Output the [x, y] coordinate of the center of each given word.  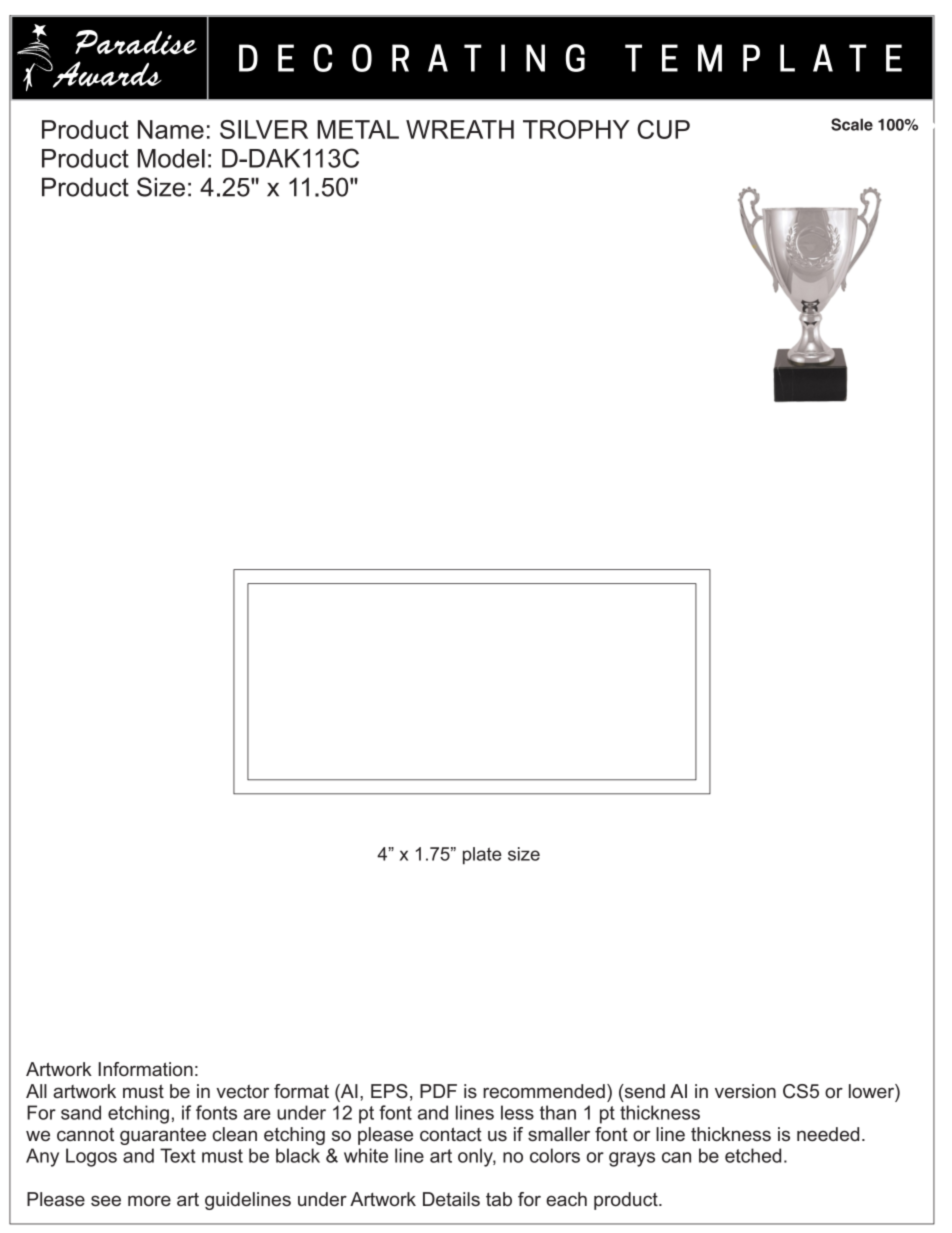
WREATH [460, 129]
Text [178, 1155]
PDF [438, 1091]
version [745, 1091]
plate [482, 856]
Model [171, 158]
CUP [663, 129]
